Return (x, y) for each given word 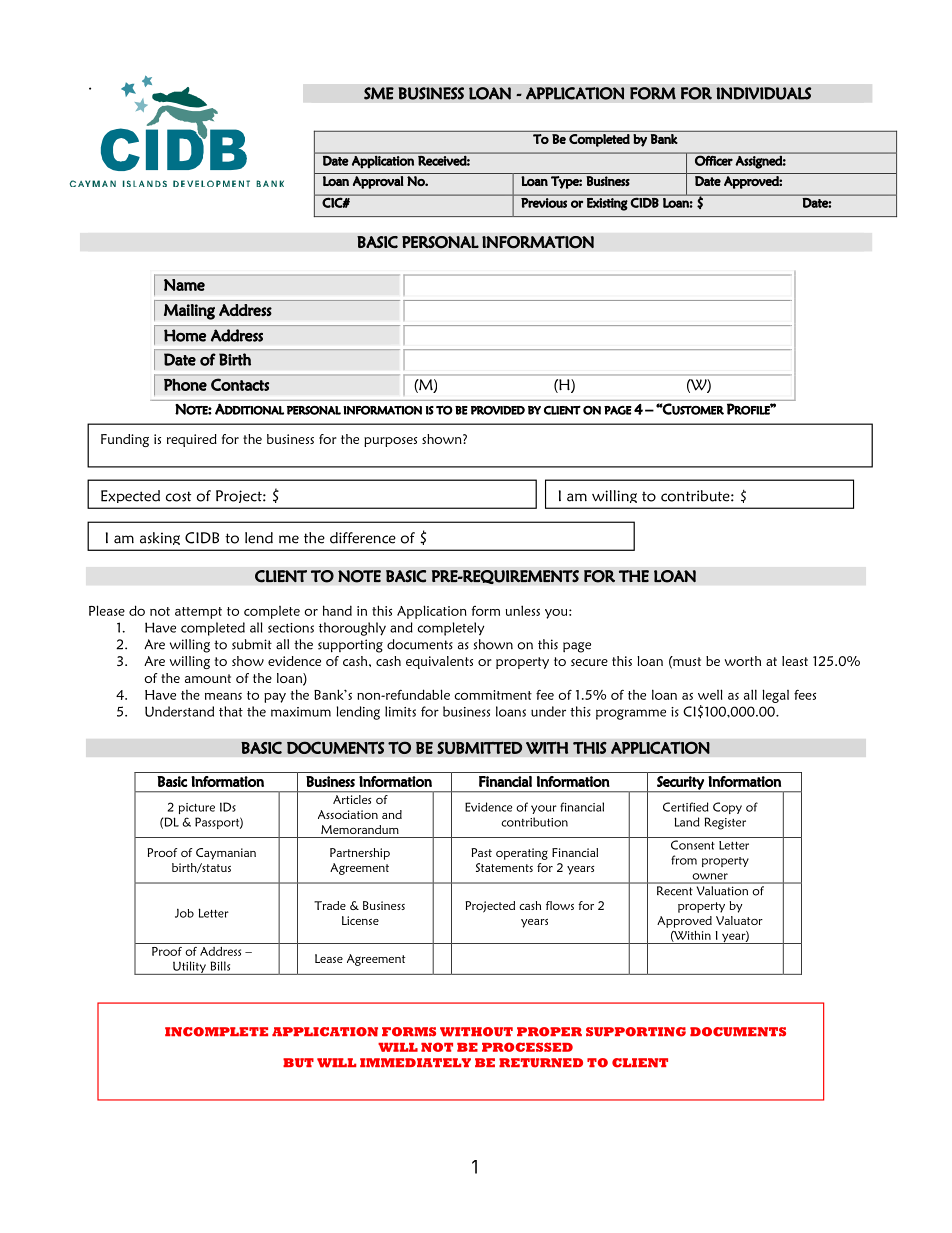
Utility (189, 968)
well (710, 694)
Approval (378, 182)
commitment (493, 695)
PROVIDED (498, 410)
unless (523, 610)
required (192, 440)
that (231, 711)
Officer (714, 161)
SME (379, 93)
